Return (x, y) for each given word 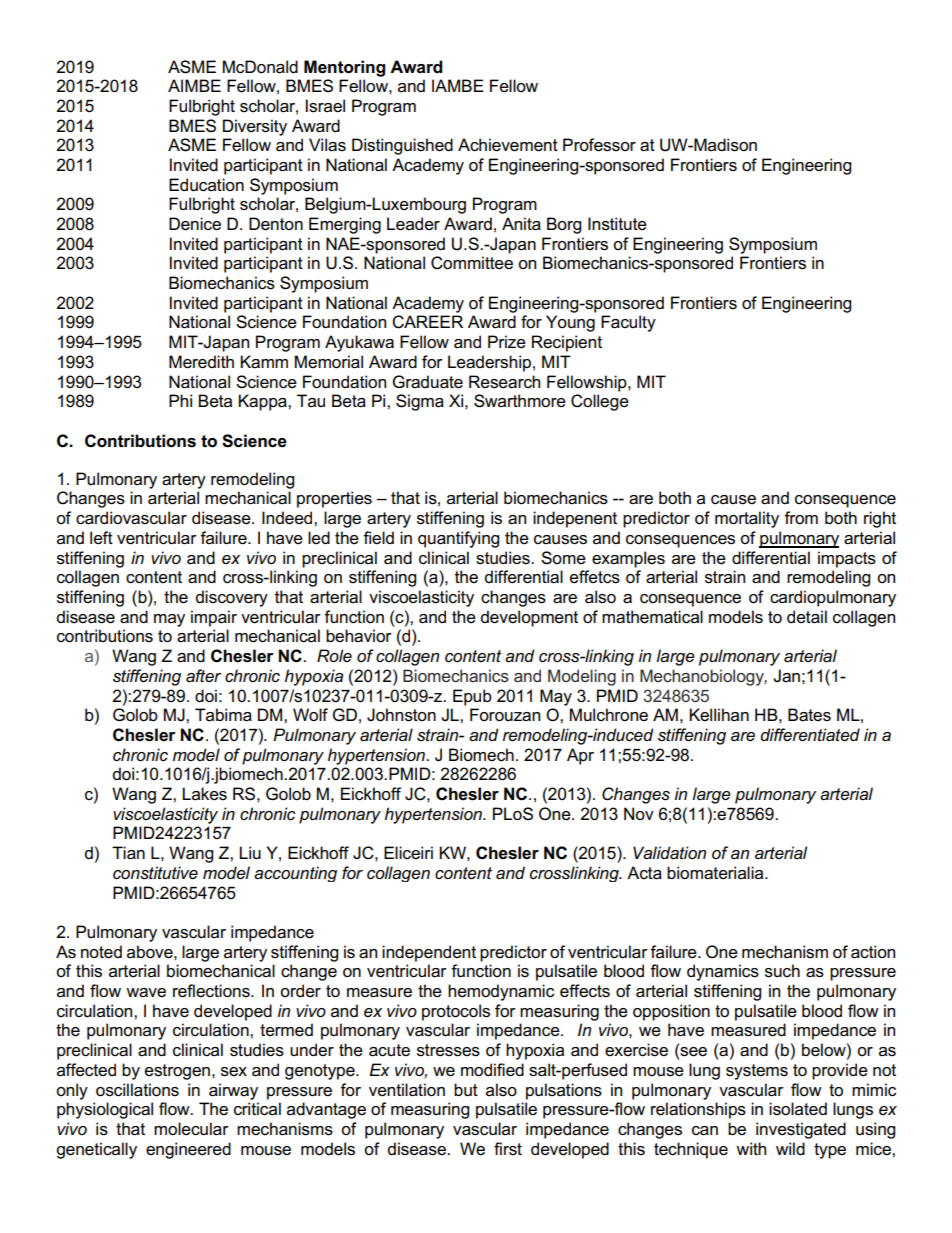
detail (807, 617)
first (508, 1149)
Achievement (508, 145)
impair (214, 618)
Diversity (255, 127)
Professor (599, 145)
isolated (798, 1109)
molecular (191, 1129)
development (529, 618)
